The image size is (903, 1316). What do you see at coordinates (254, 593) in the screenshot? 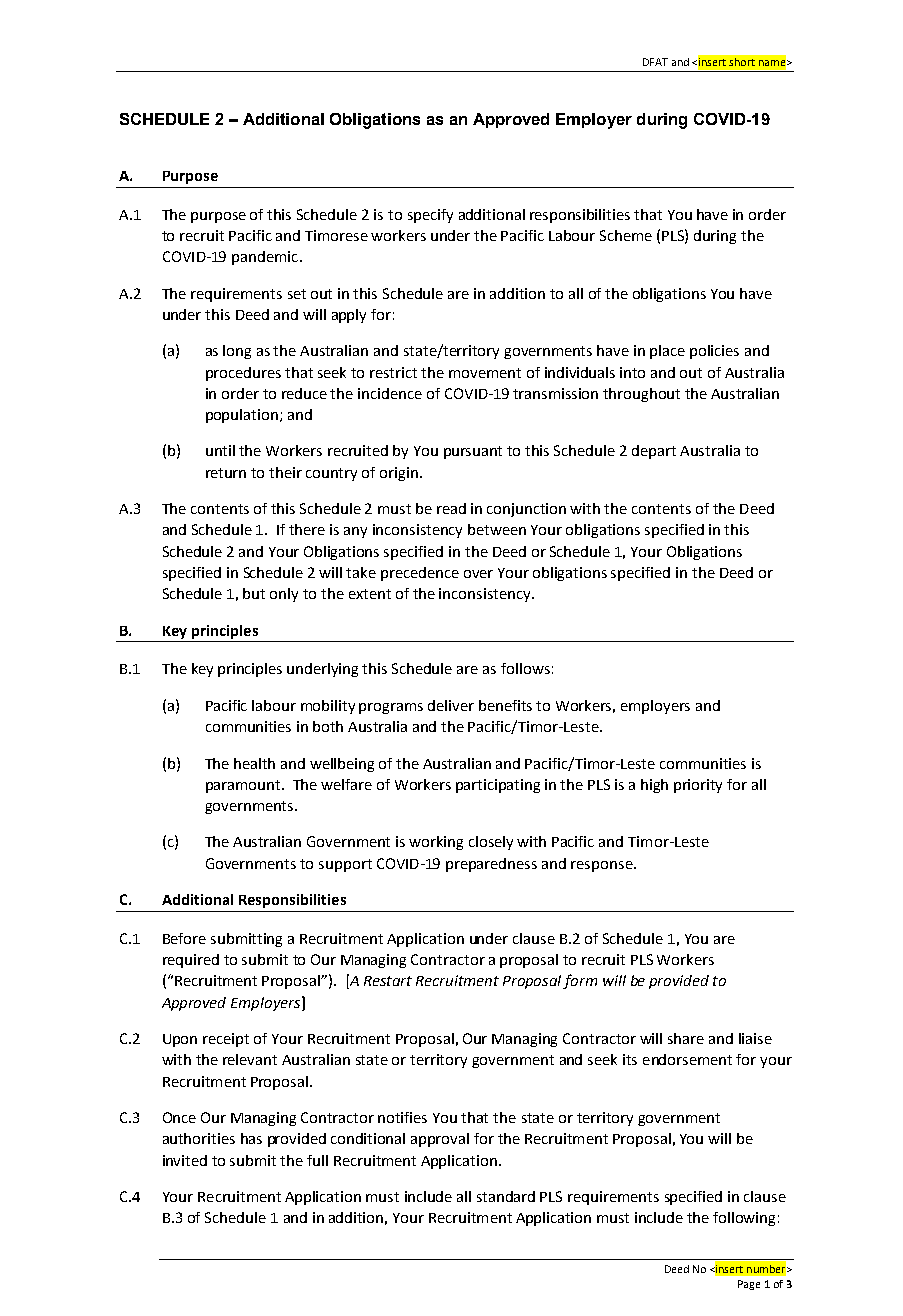
I see `but` at bounding box center [254, 593].
